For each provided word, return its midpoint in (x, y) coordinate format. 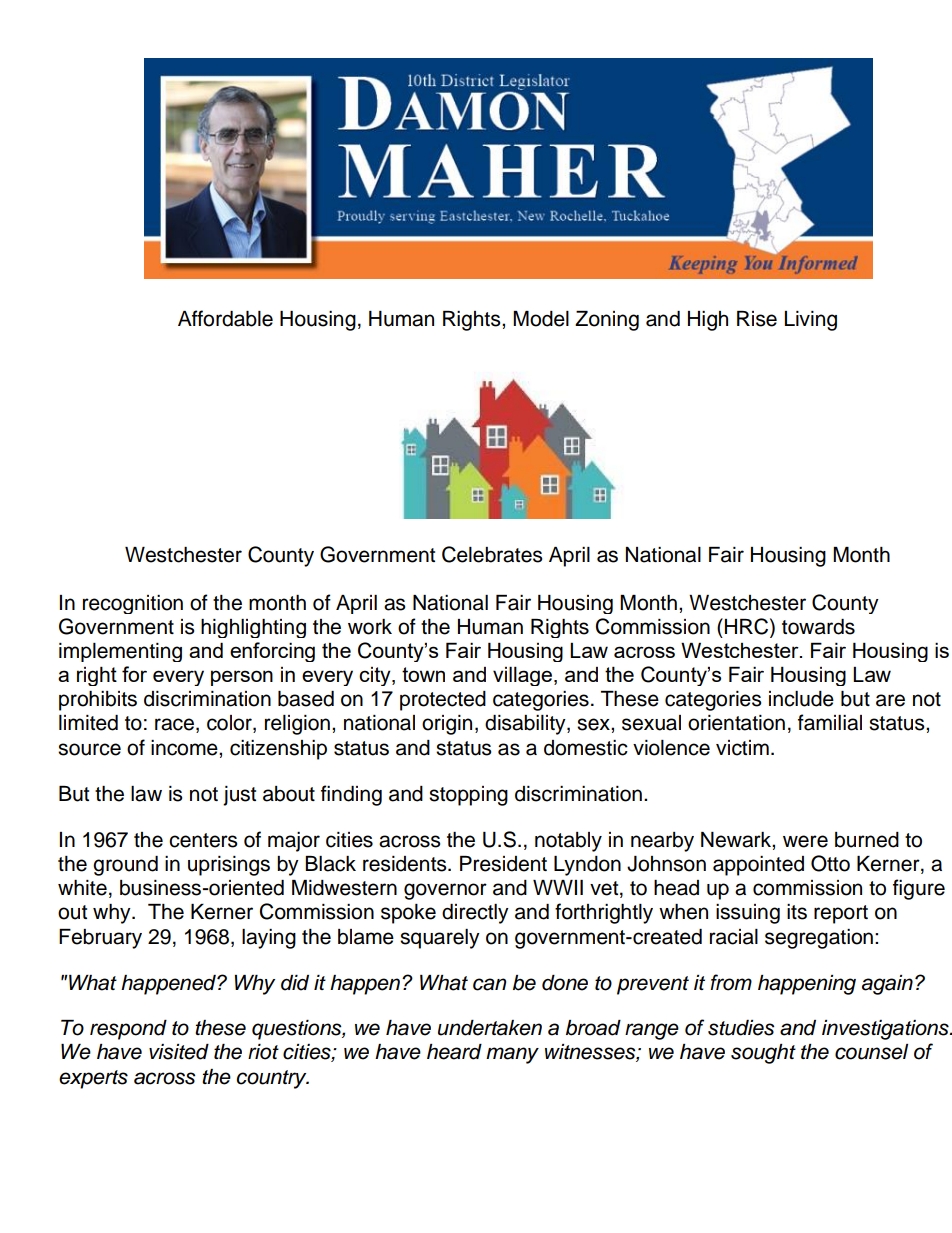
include (801, 699)
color (230, 724)
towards (818, 627)
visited (179, 1052)
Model (541, 319)
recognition (133, 604)
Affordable (225, 318)
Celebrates (492, 554)
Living (811, 321)
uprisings (229, 866)
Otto (830, 863)
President (503, 864)
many (512, 1055)
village (522, 676)
